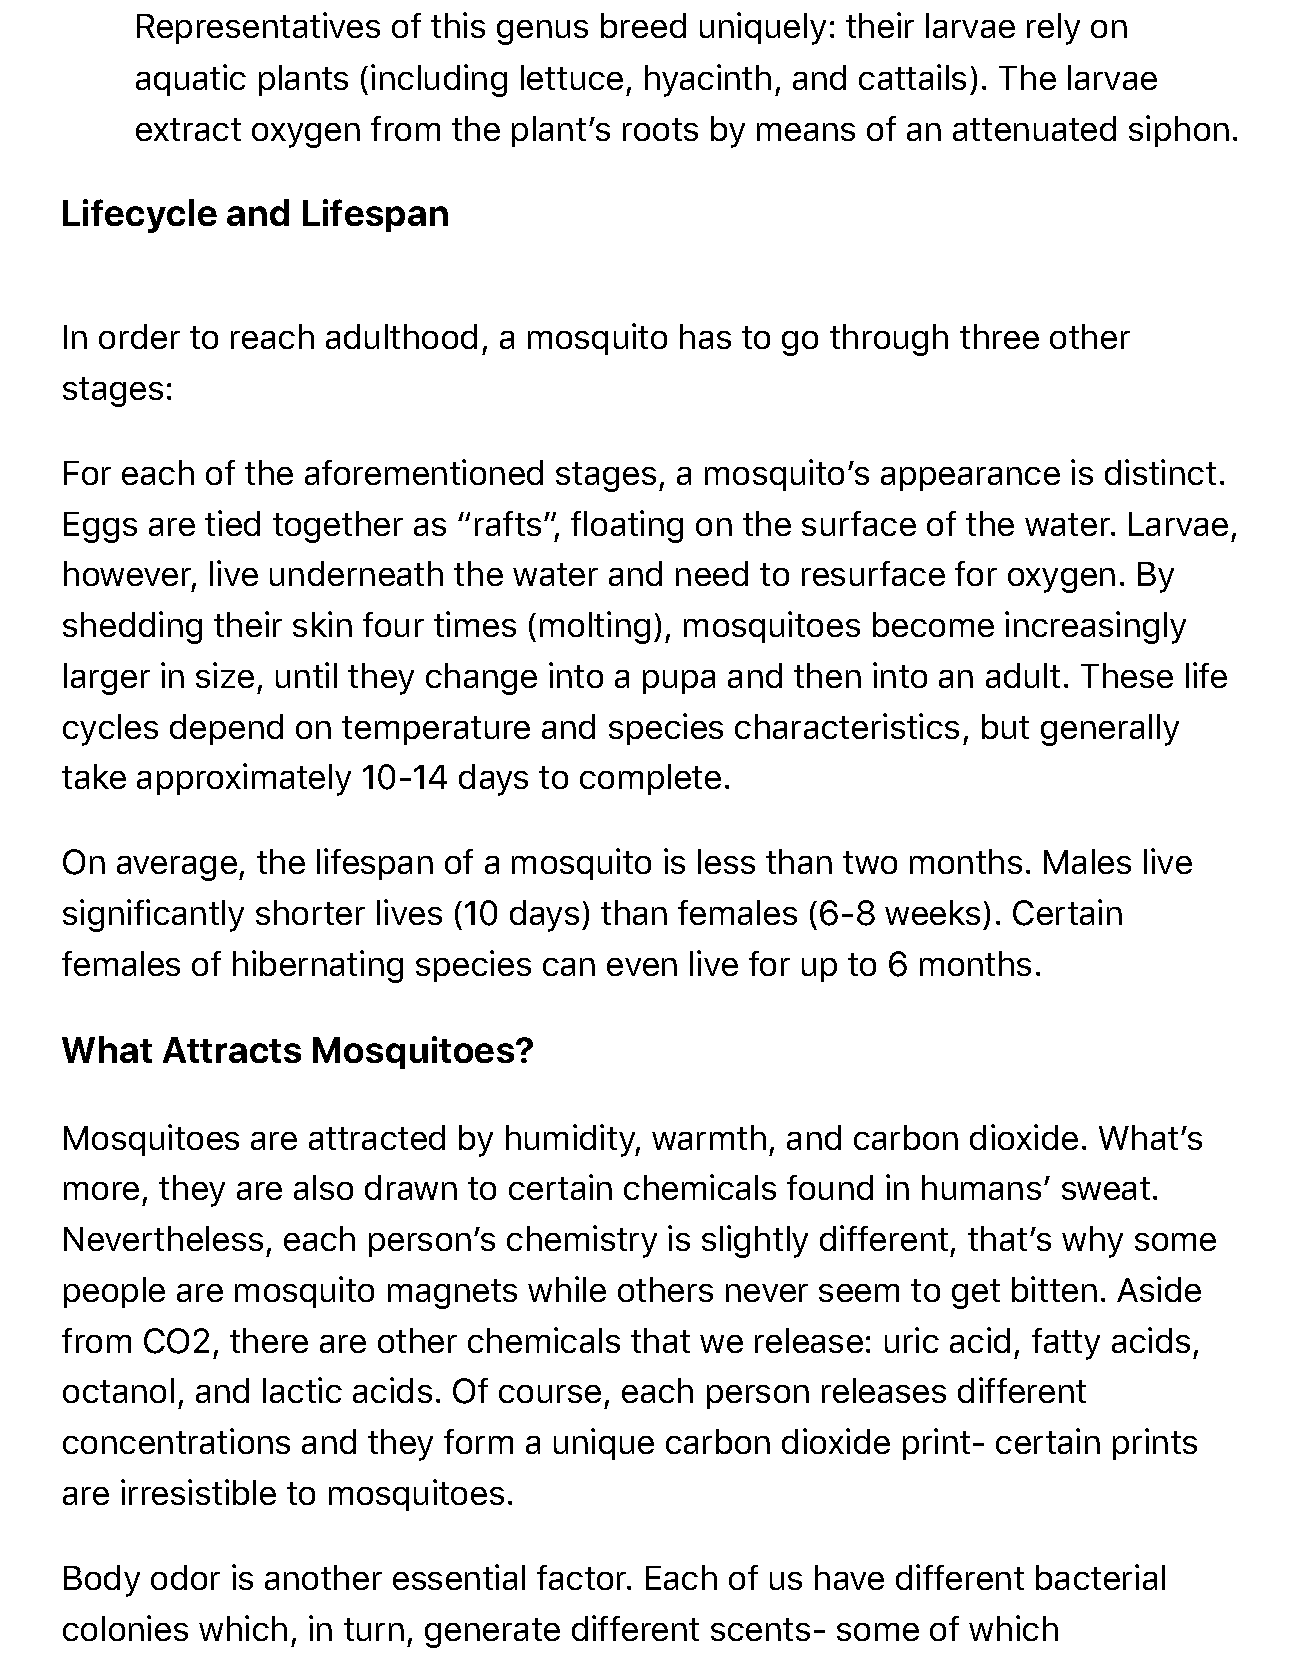 This page has height=1661, width=1304. I want to click on approximately, so click(244, 779).
